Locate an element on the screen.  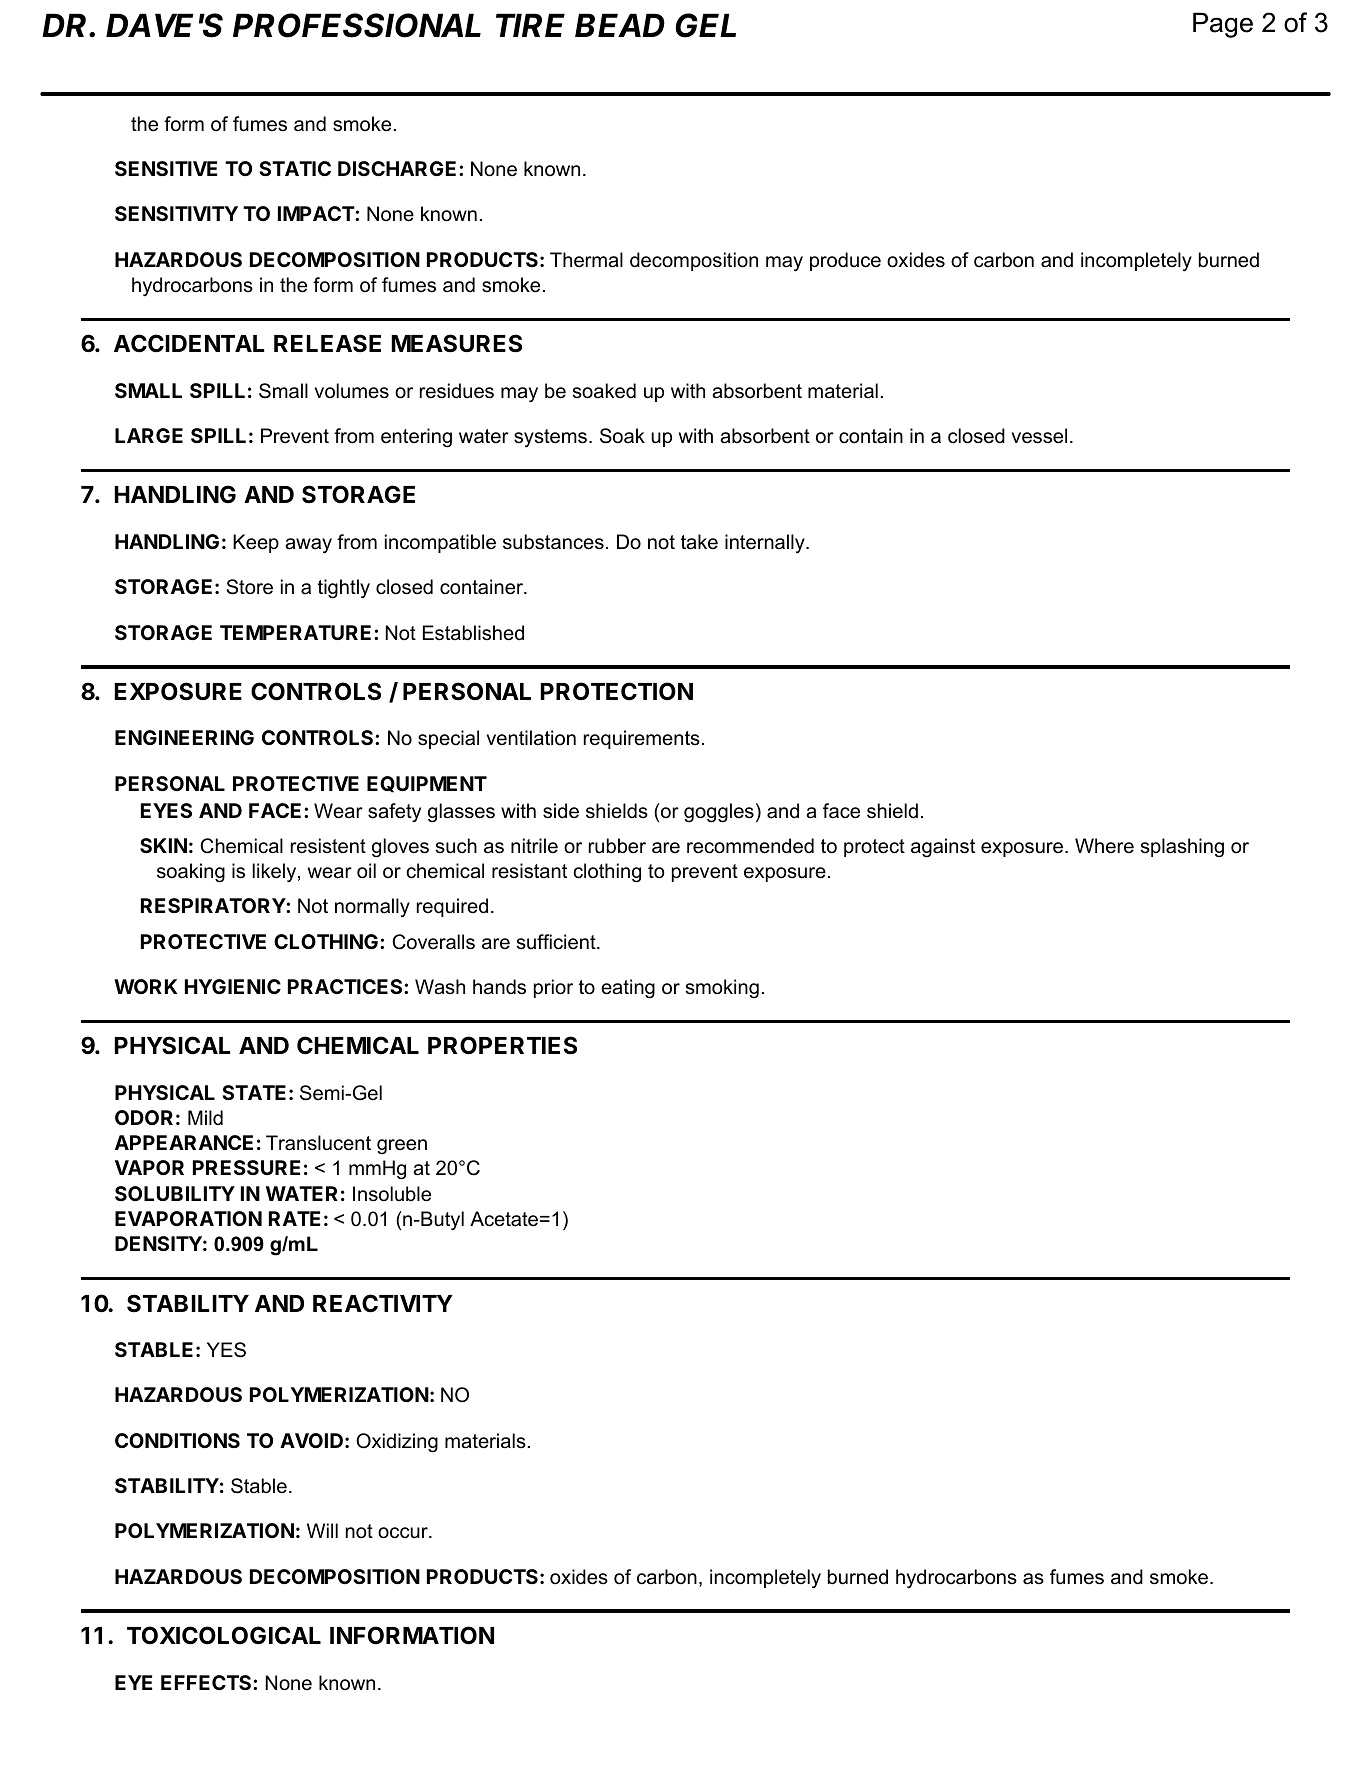
Where is located at coordinates (1104, 846).
